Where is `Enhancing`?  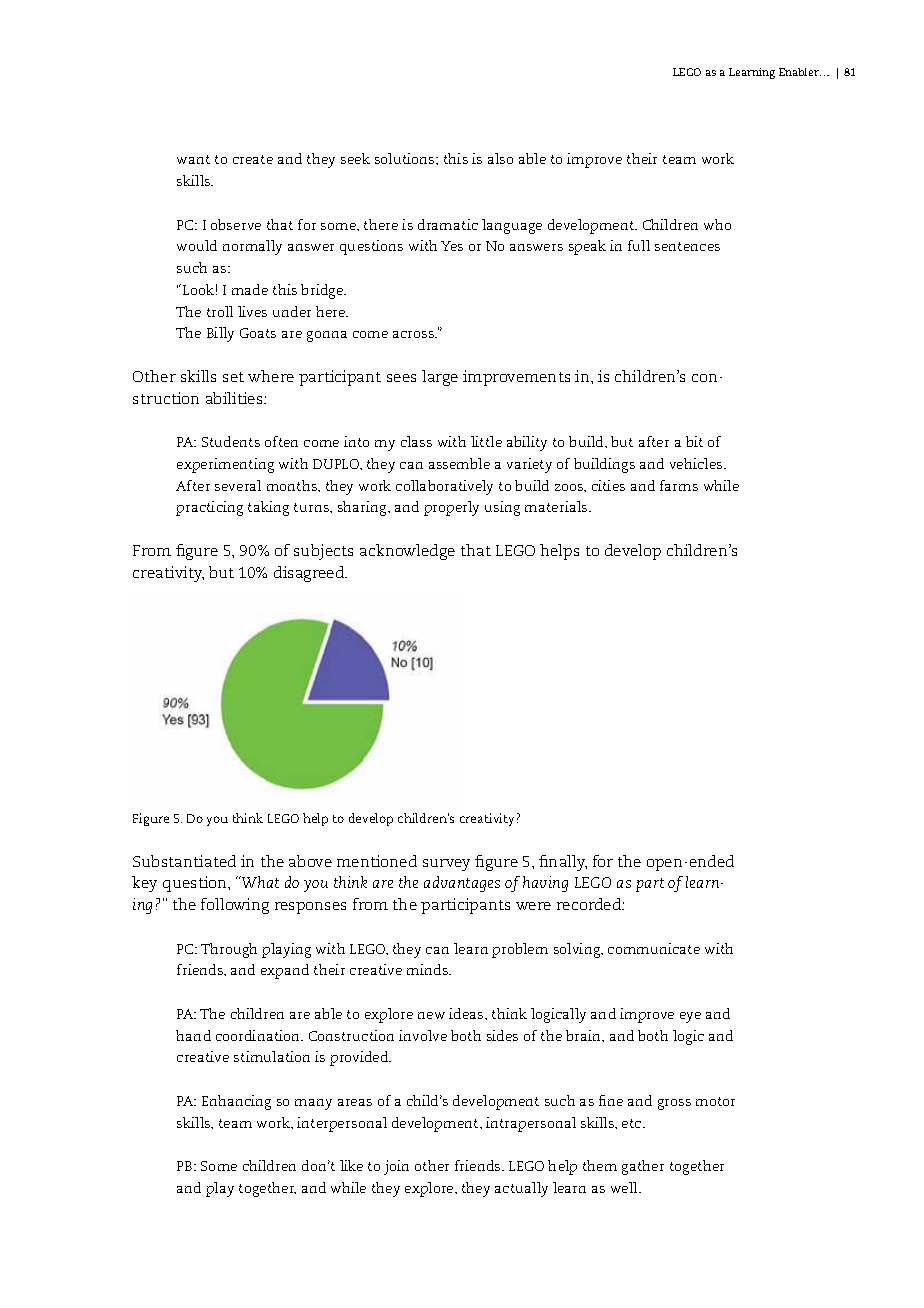
Enhancing is located at coordinates (236, 1102).
